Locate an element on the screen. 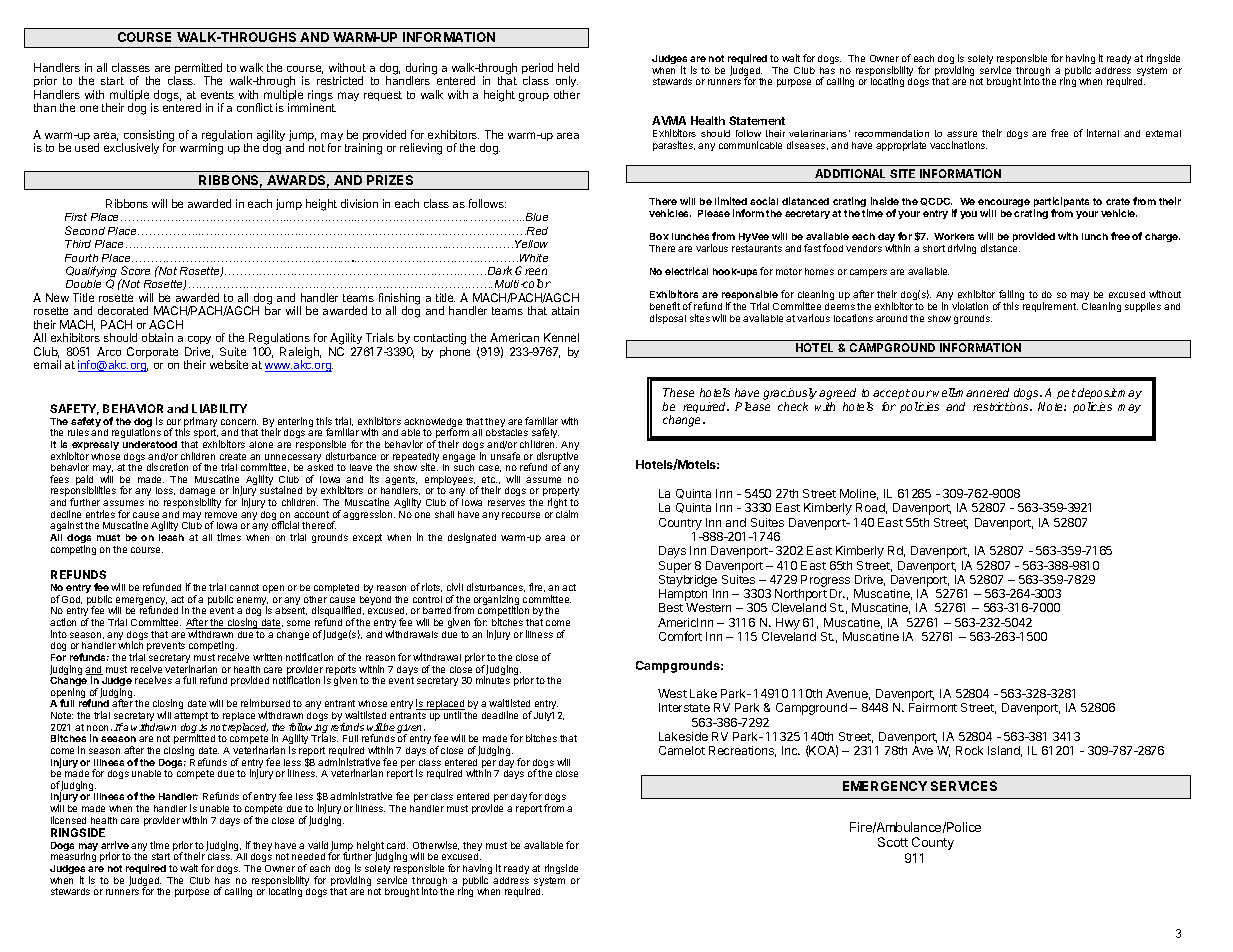  assure is located at coordinates (962, 134).
